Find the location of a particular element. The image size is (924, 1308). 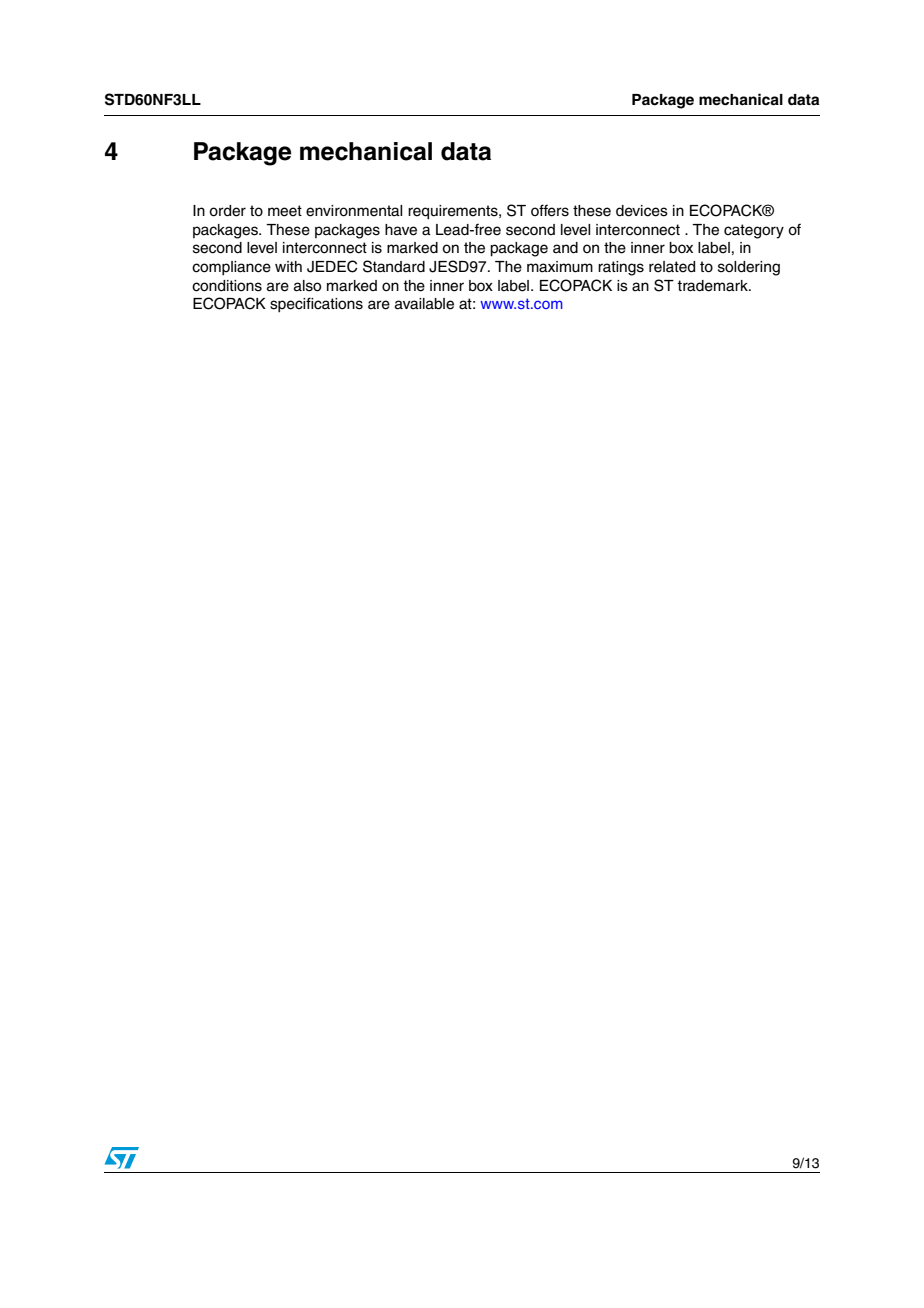

have is located at coordinates (401, 230).
